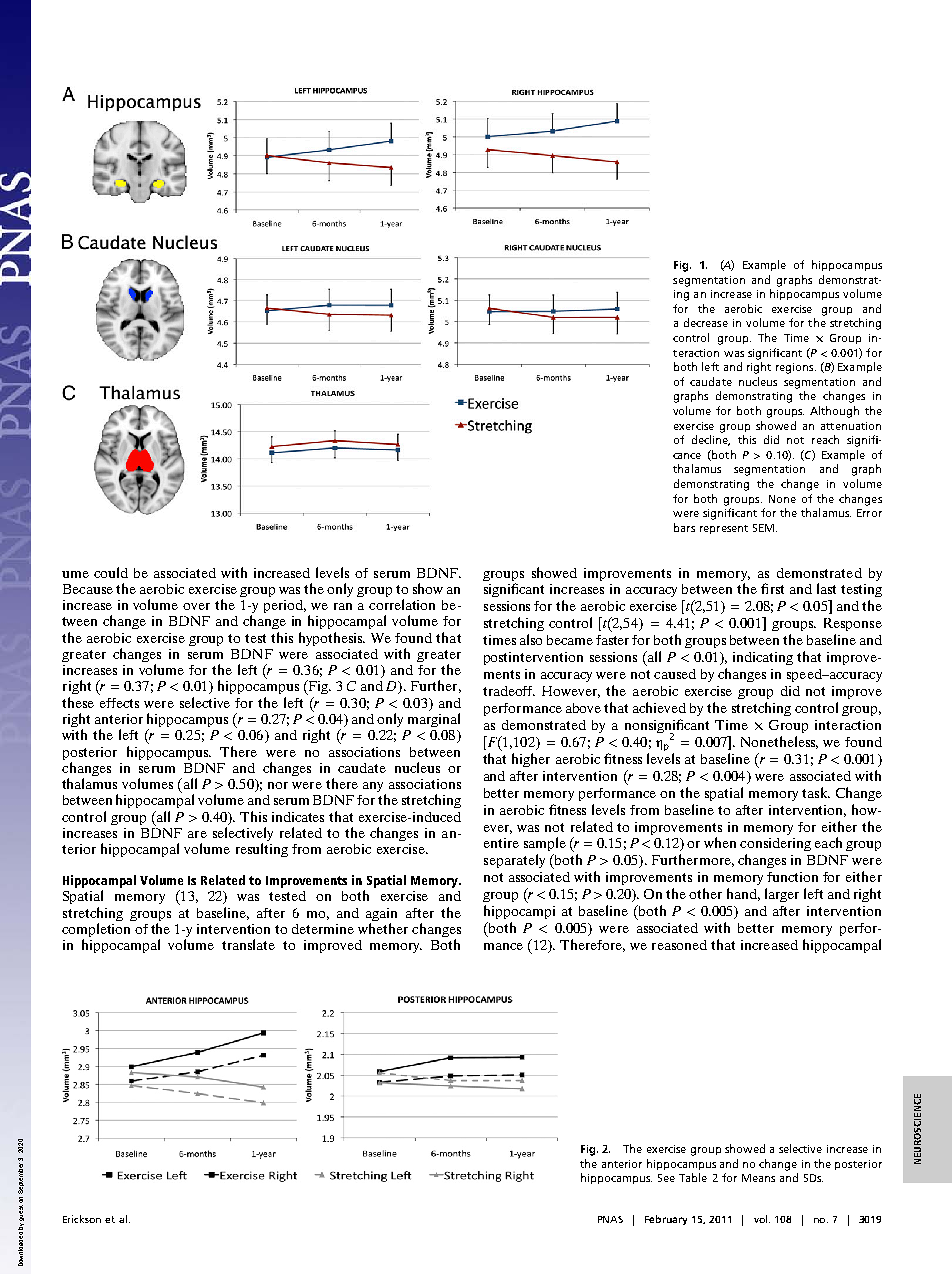  Describe the element at coordinates (796, 368) in the screenshot. I see `regions` at that location.
